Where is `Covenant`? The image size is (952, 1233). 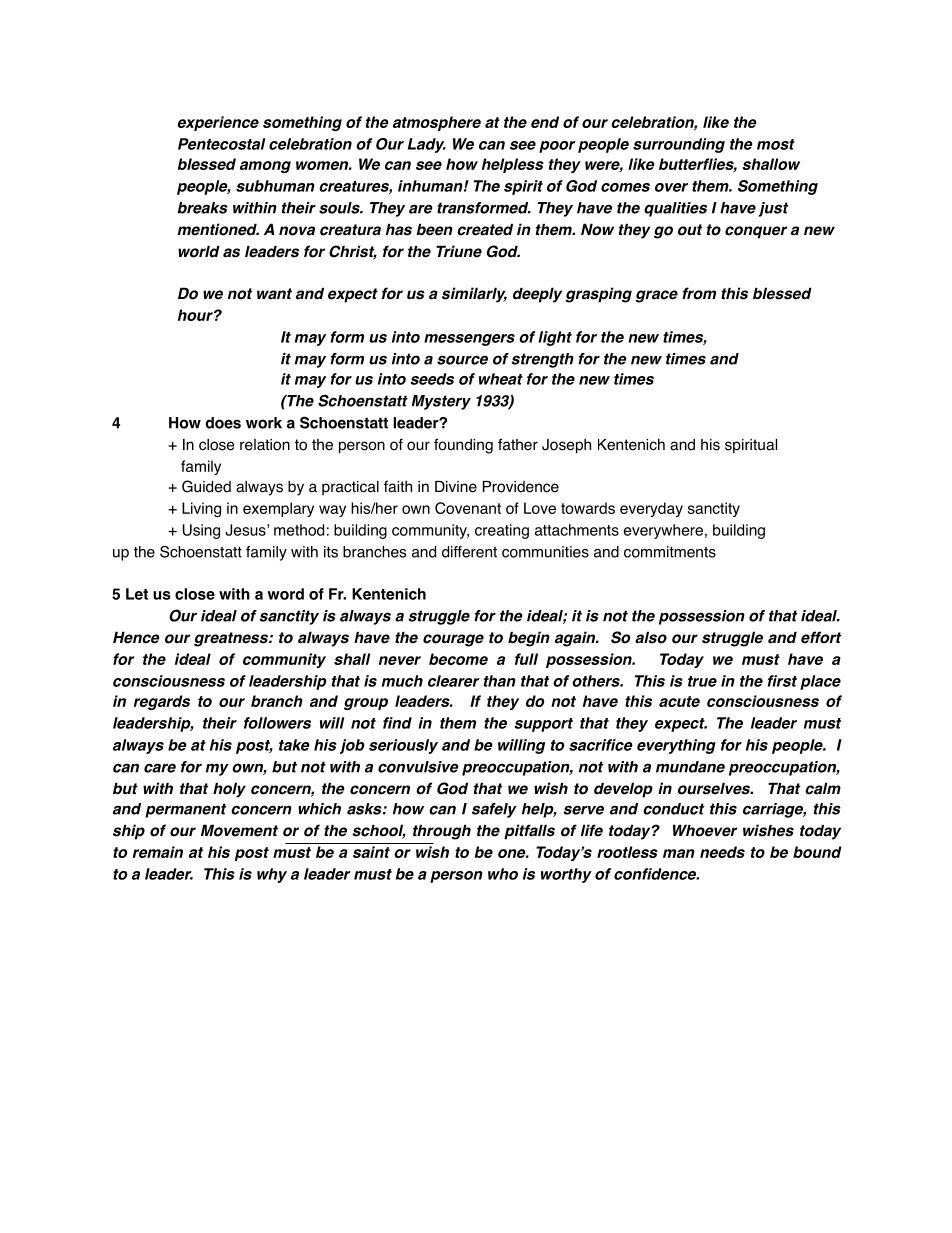
Covenant is located at coordinates (468, 508).
